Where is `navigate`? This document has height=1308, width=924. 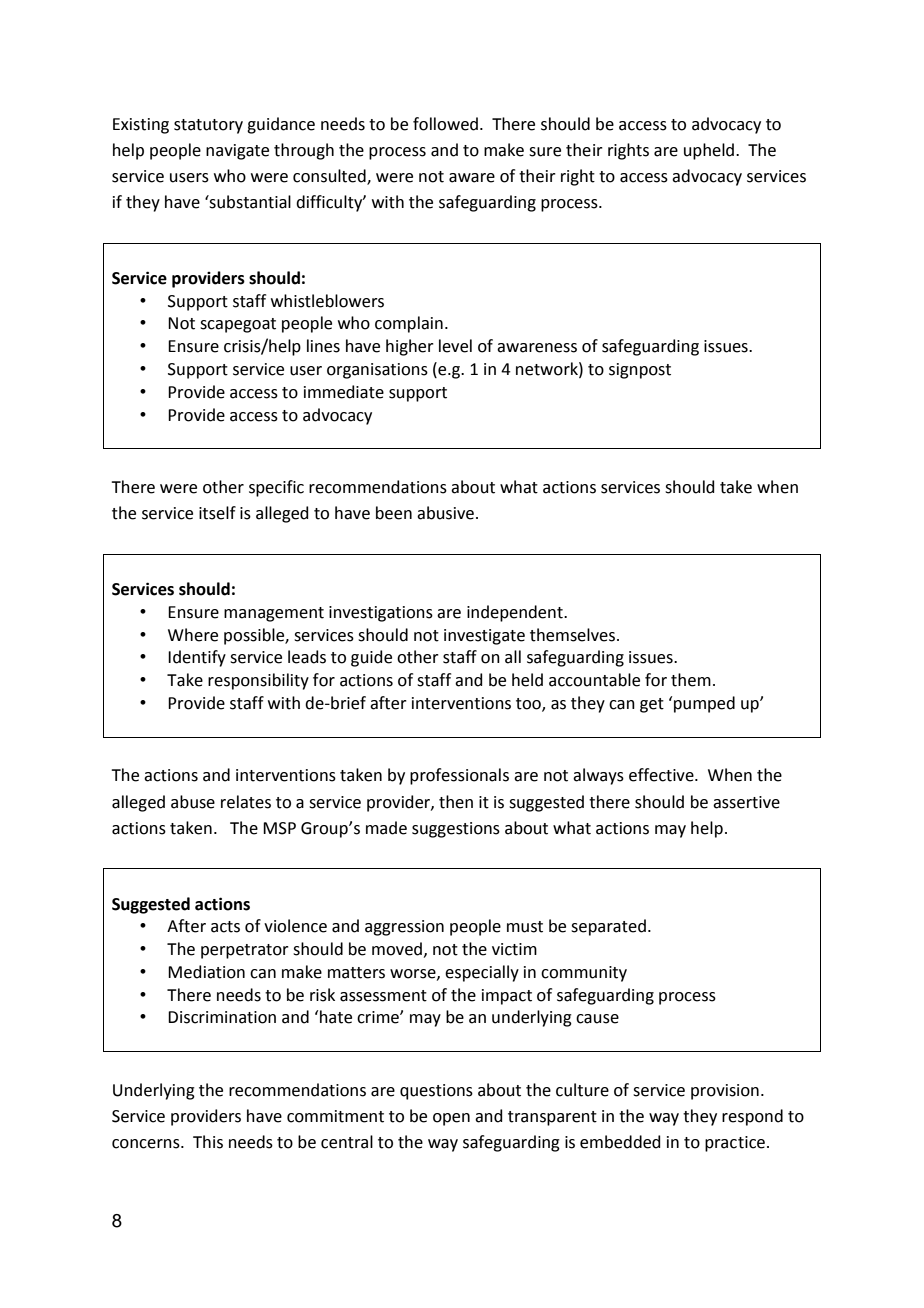 navigate is located at coordinates (237, 152).
